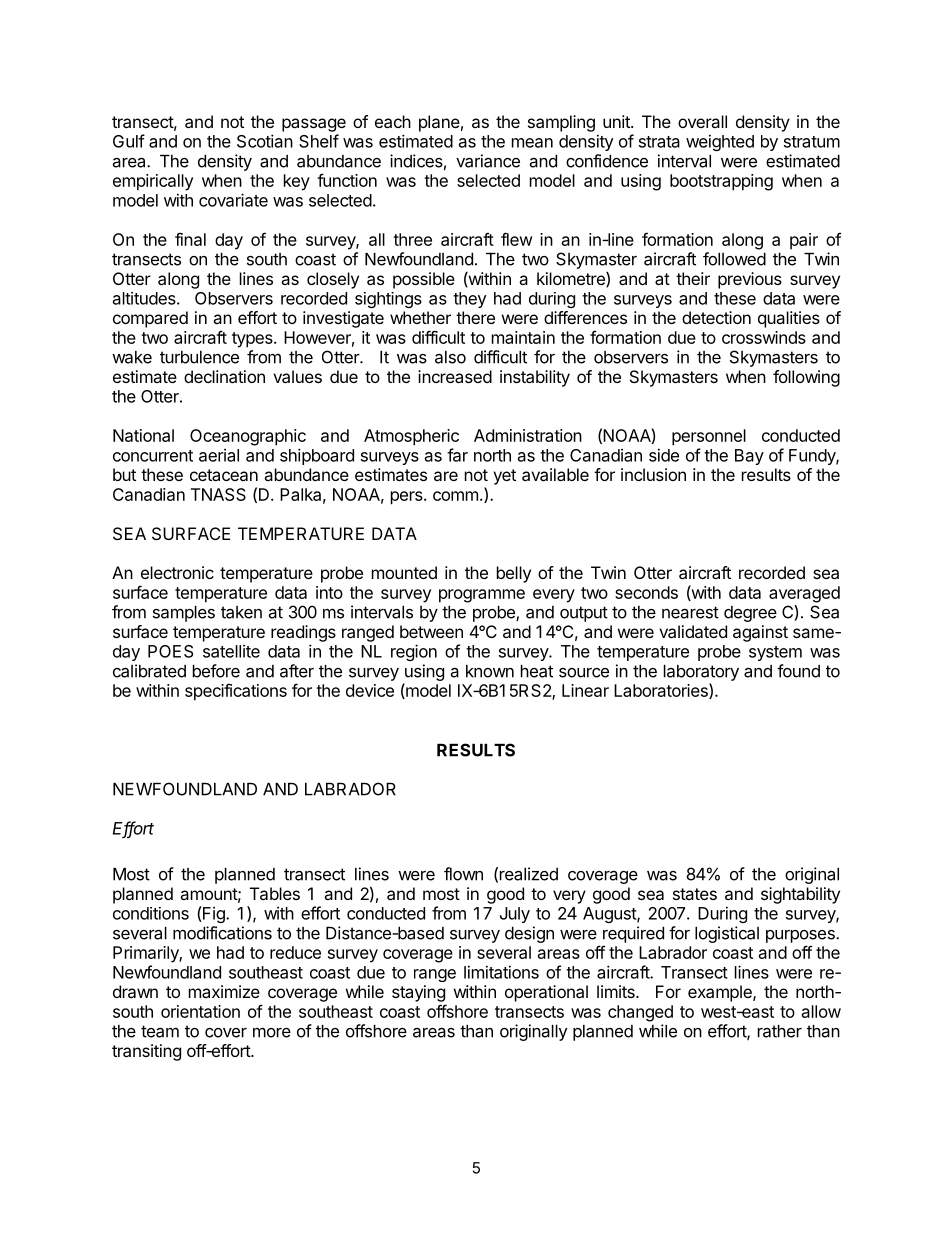 The height and width of the page is (1233, 952). What do you see at coordinates (806, 378) in the page?
I see `following` at bounding box center [806, 378].
